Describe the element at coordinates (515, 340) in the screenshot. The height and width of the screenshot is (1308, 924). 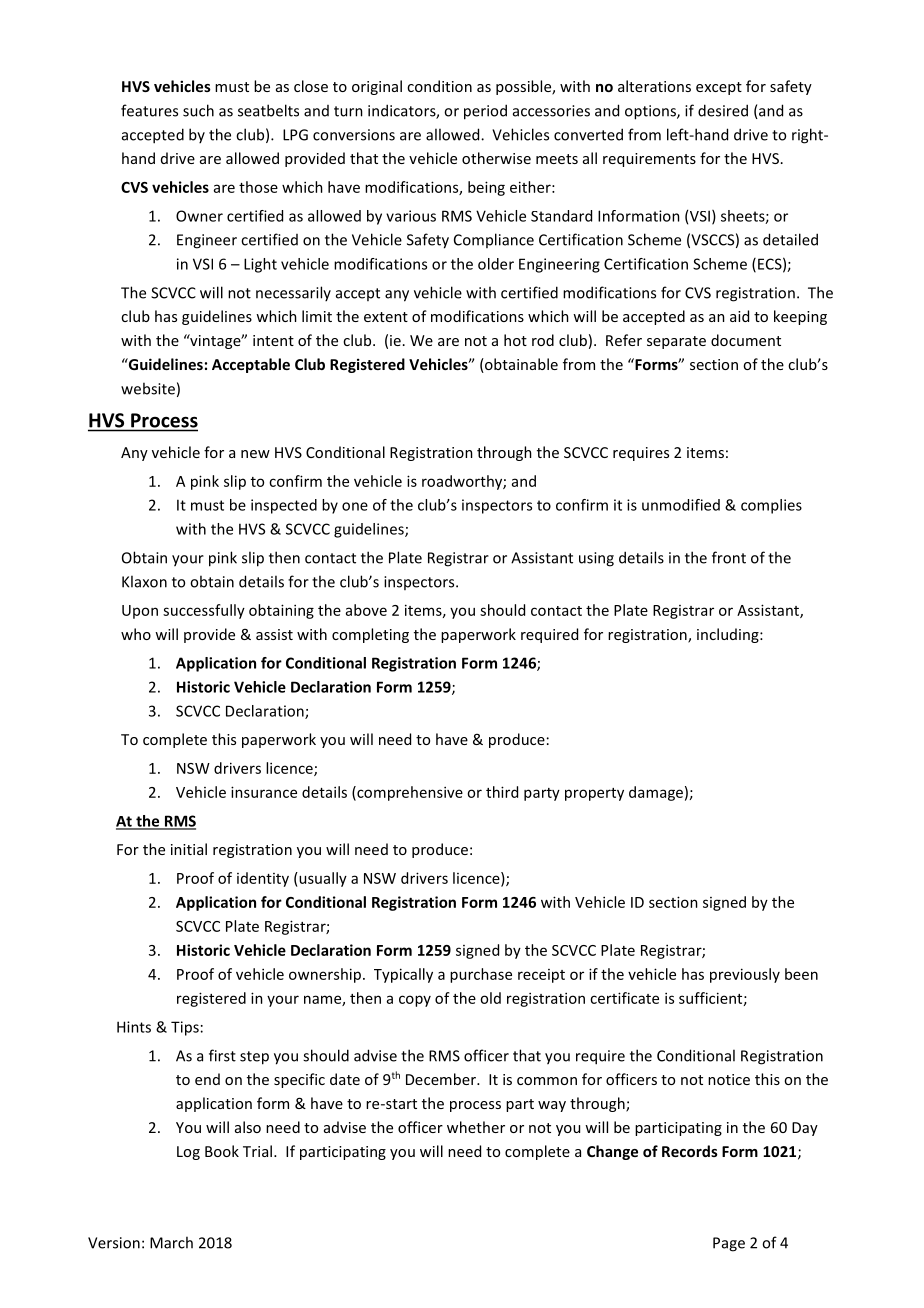
I see `hot` at that location.
